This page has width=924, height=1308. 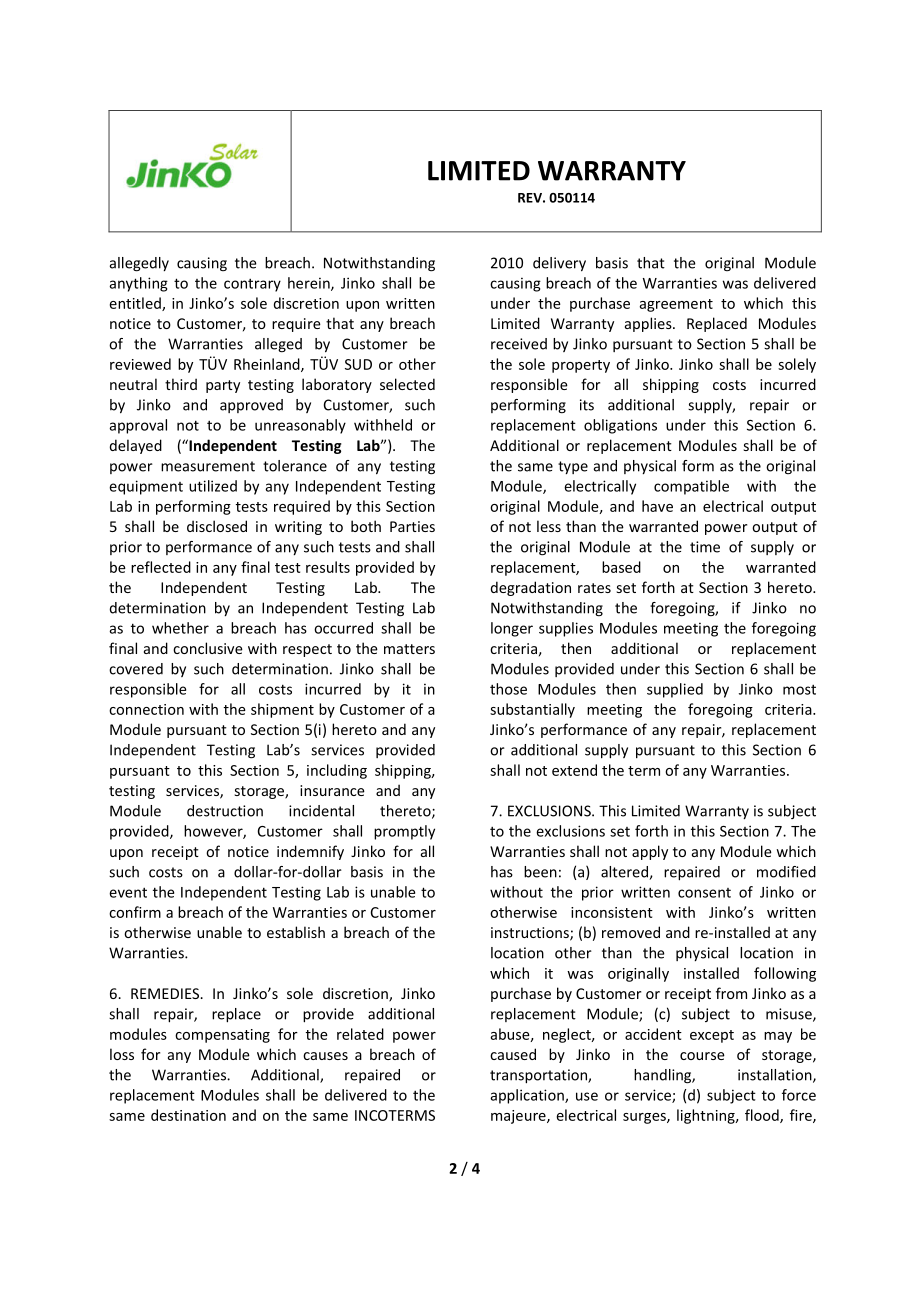 I want to click on time, so click(x=705, y=547).
